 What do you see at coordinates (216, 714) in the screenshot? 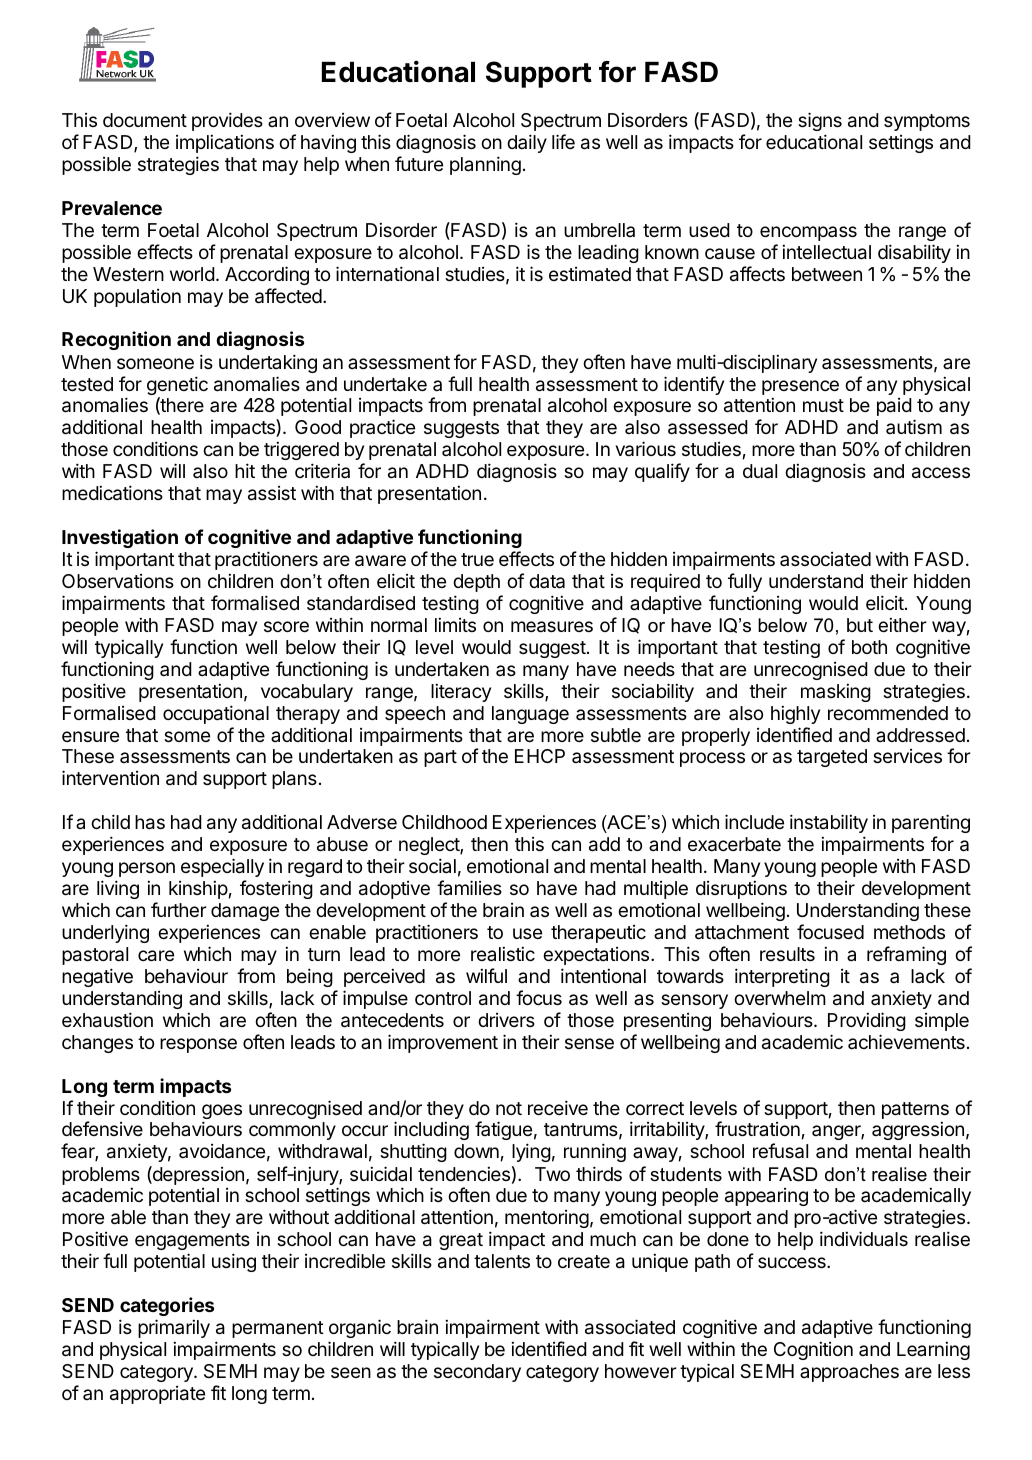
I see `occupational` at bounding box center [216, 714].
